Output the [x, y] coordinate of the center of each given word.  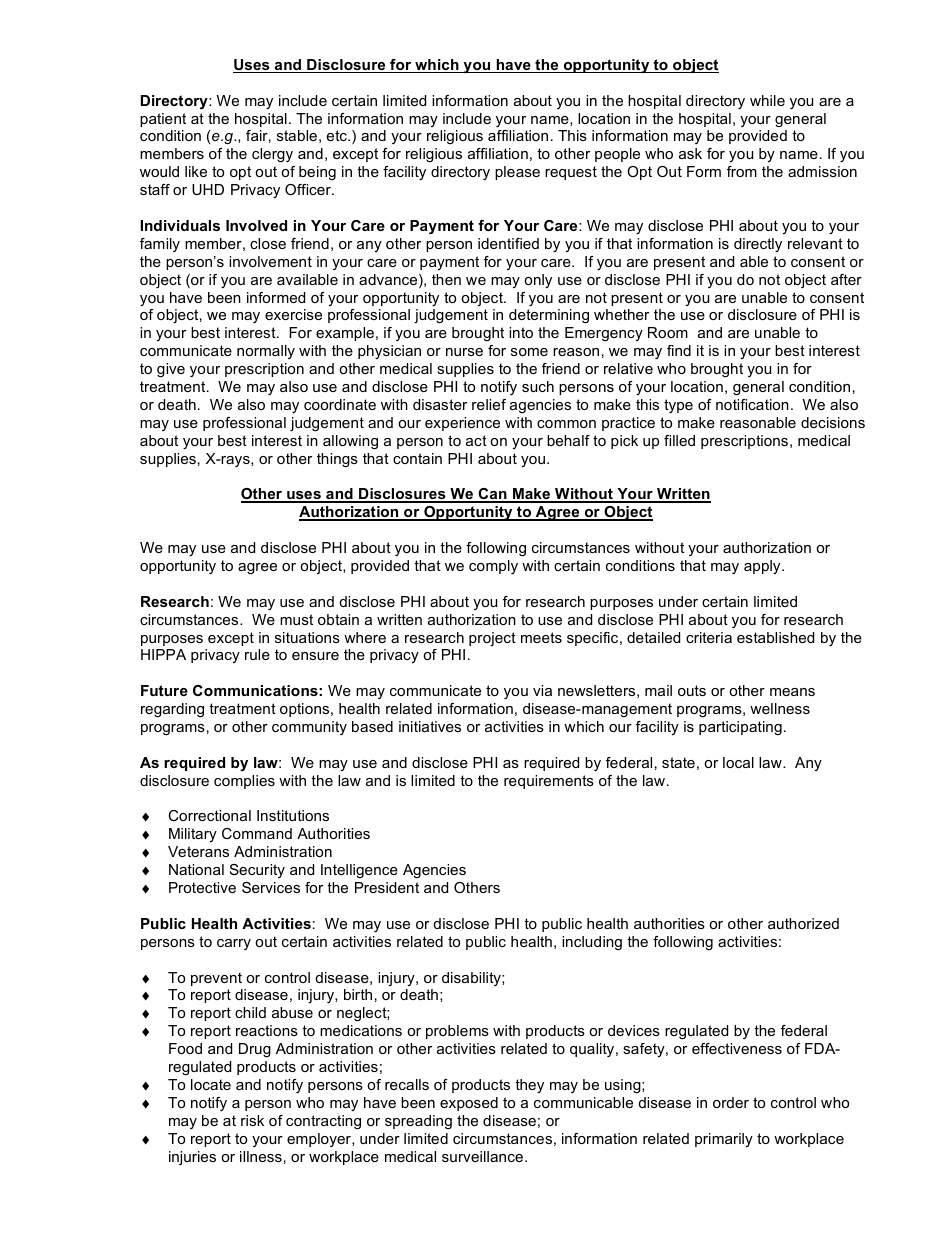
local [738, 762]
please [517, 173]
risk [252, 1120]
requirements [549, 782]
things [337, 460]
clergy [272, 155]
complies [244, 782]
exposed [469, 1104]
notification [752, 404]
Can [492, 495]
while [767, 100]
